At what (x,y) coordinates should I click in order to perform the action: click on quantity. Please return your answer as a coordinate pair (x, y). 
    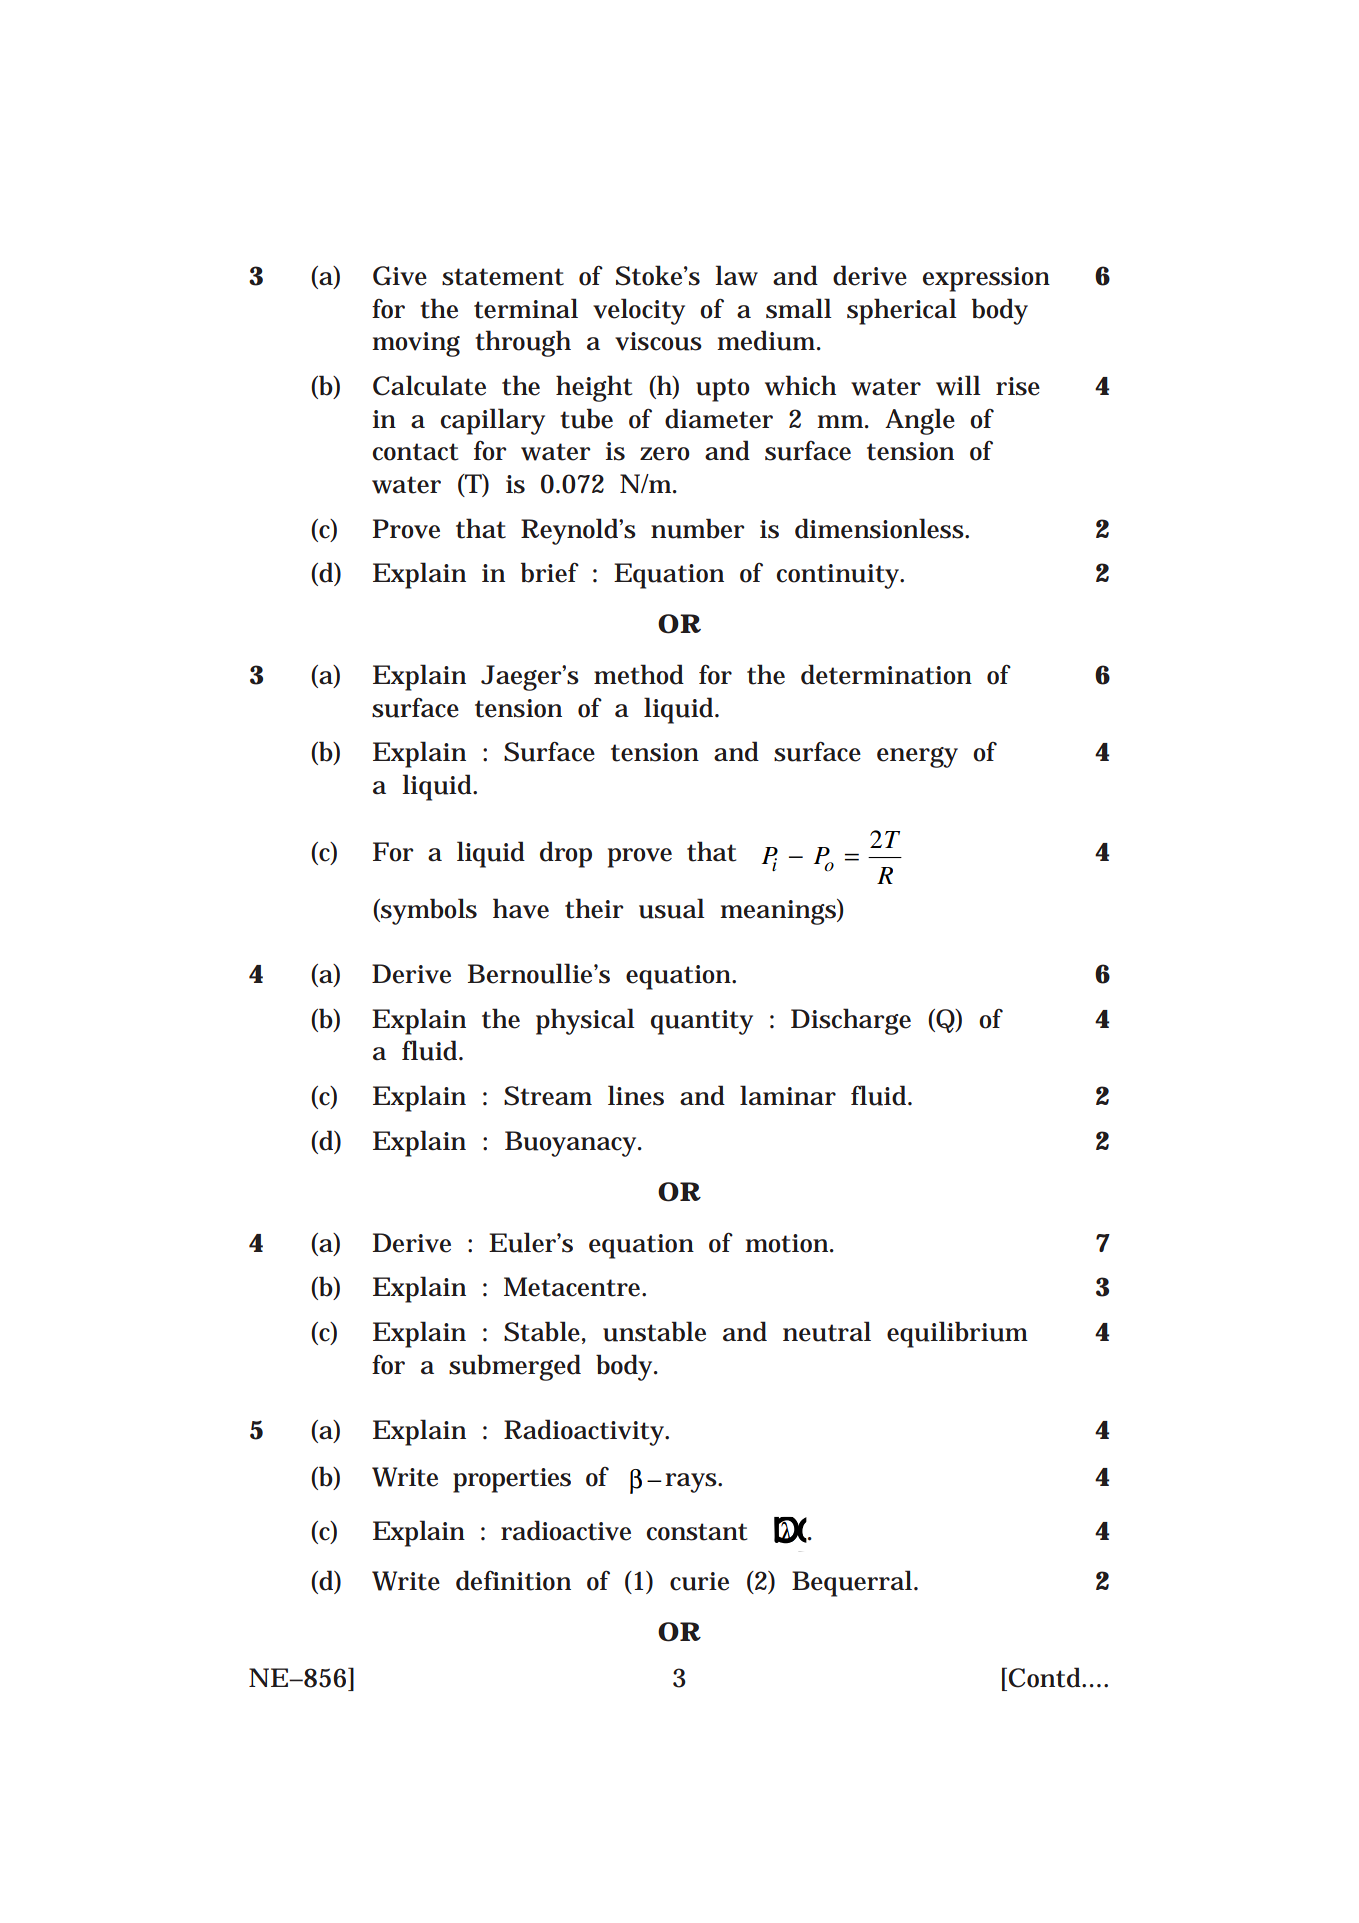
    Looking at the image, I should click on (702, 1022).
